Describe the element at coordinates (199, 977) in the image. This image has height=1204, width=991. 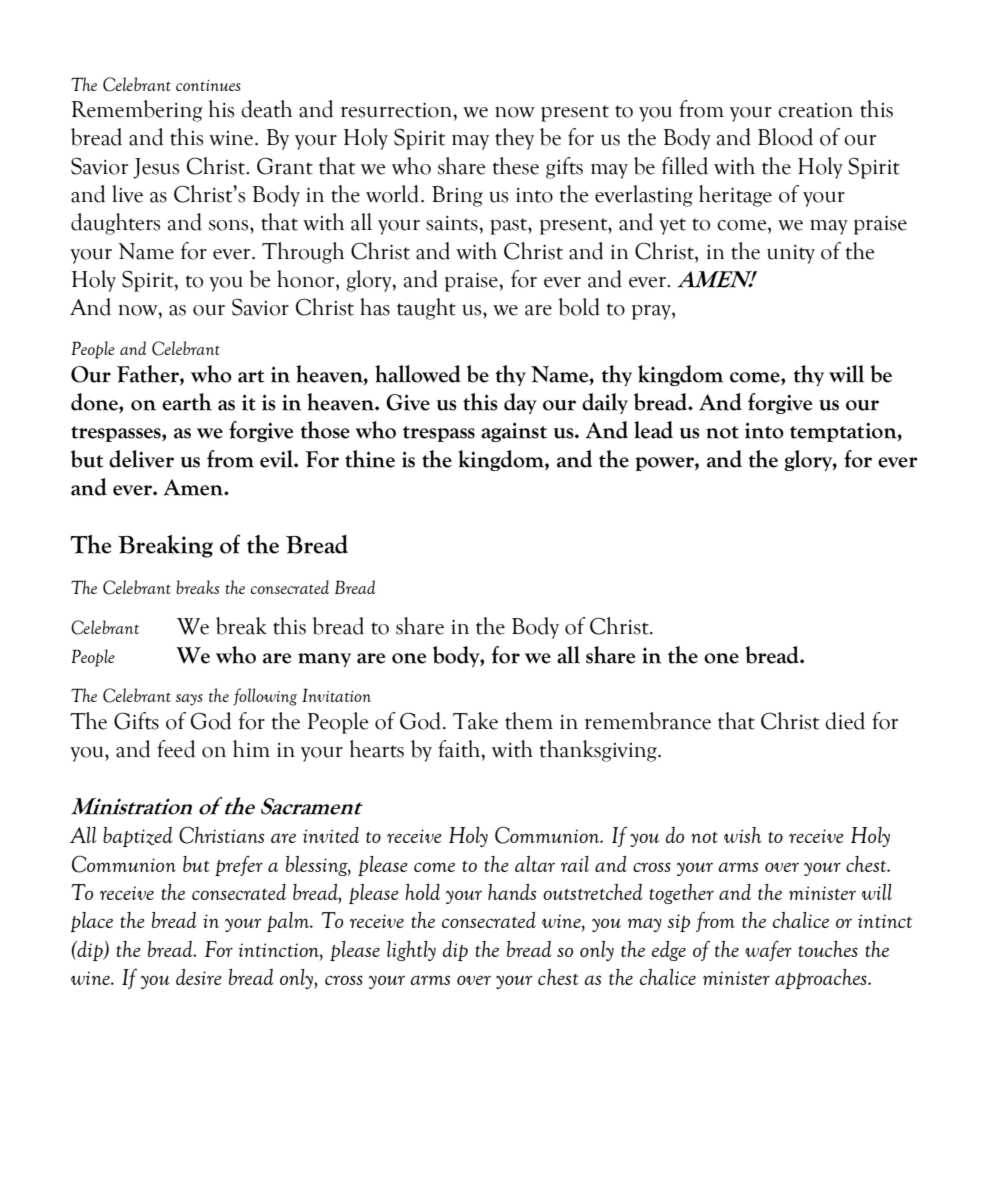
I see `desire` at that location.
